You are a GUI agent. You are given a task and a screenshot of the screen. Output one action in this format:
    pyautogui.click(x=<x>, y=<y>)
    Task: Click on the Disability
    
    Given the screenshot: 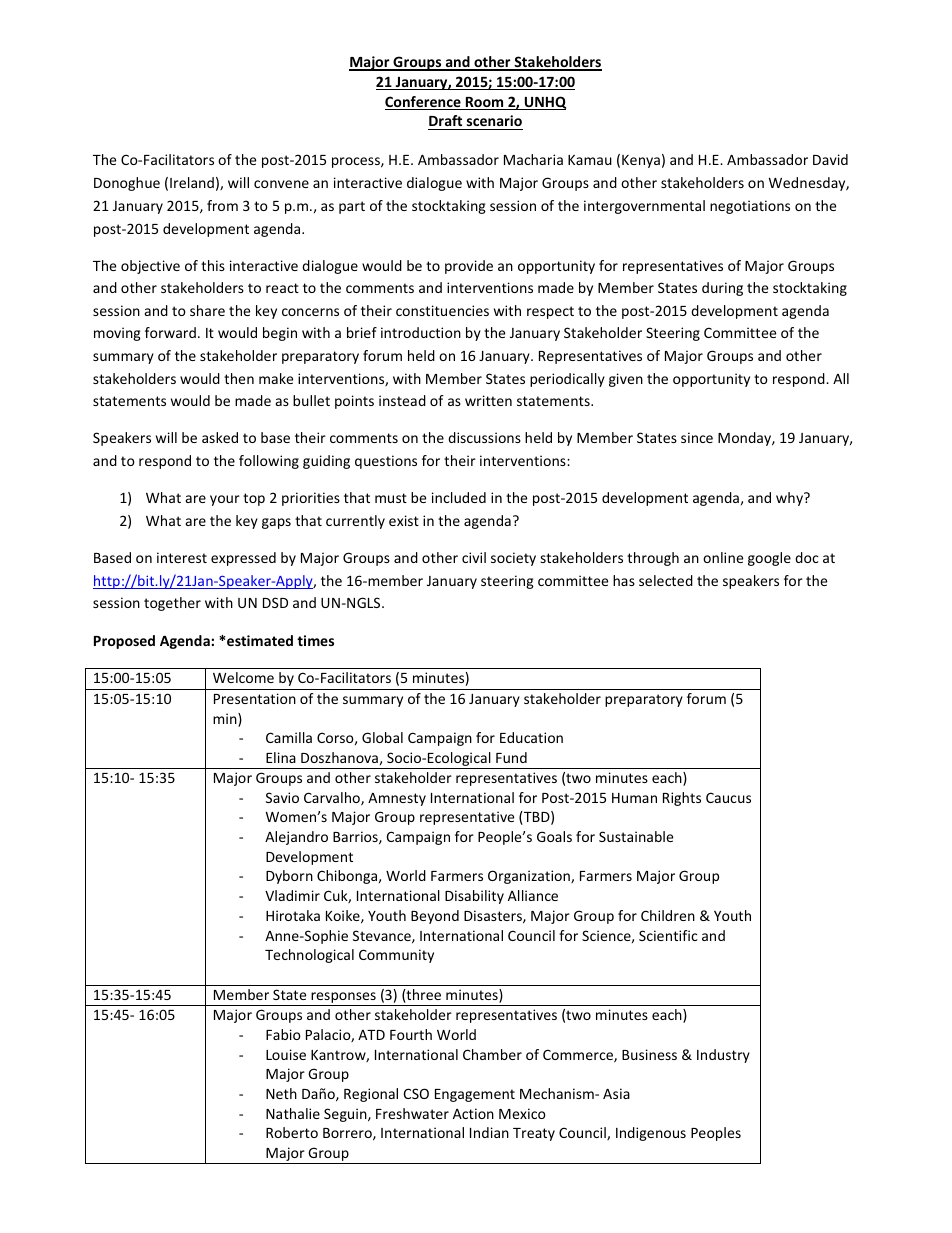 What is the action you would take?
    pyautogui.click(x=474, y=897)
